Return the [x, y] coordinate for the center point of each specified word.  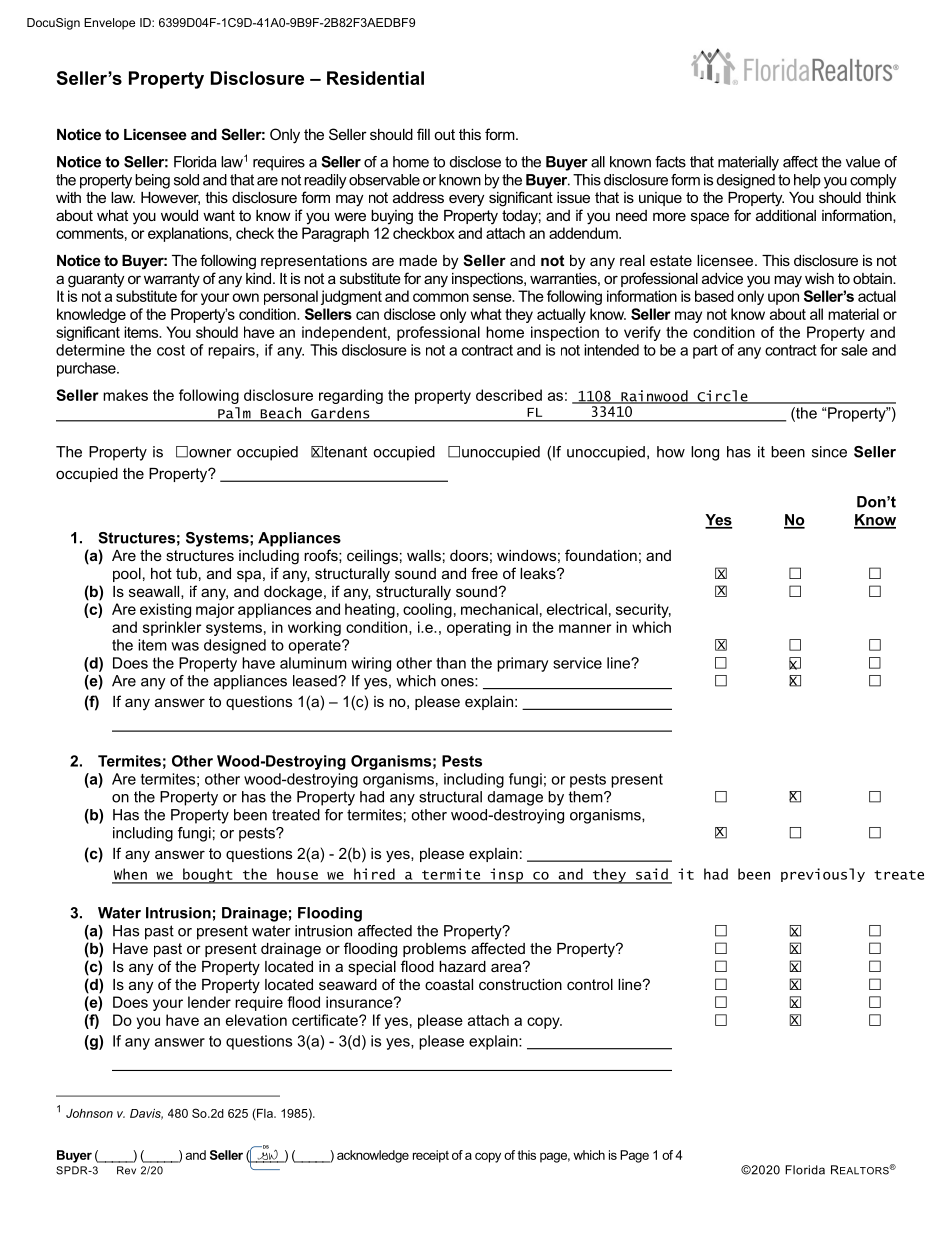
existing [165, 610]
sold [186, 180]
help [807, 181]
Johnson [89, 1113]
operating [479, 628]
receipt [431, 1156]
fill [423, 134]
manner [585, 628]
